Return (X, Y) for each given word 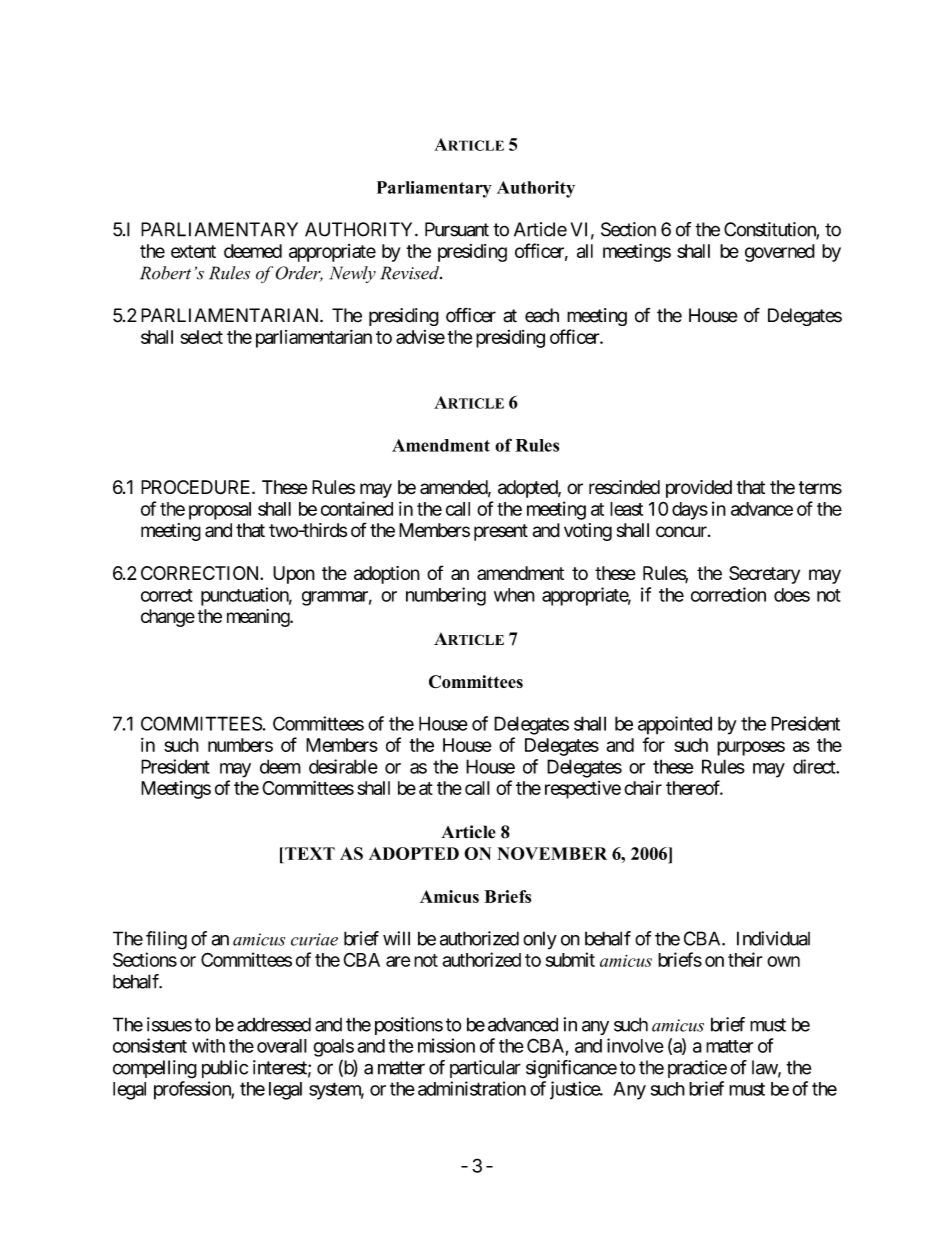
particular (485, 1069)
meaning (259, 618)
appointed (675, 725)
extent (193, 251)
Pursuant (457, 229)
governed (780, 253)
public (225, 1069)
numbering (446, 596)
